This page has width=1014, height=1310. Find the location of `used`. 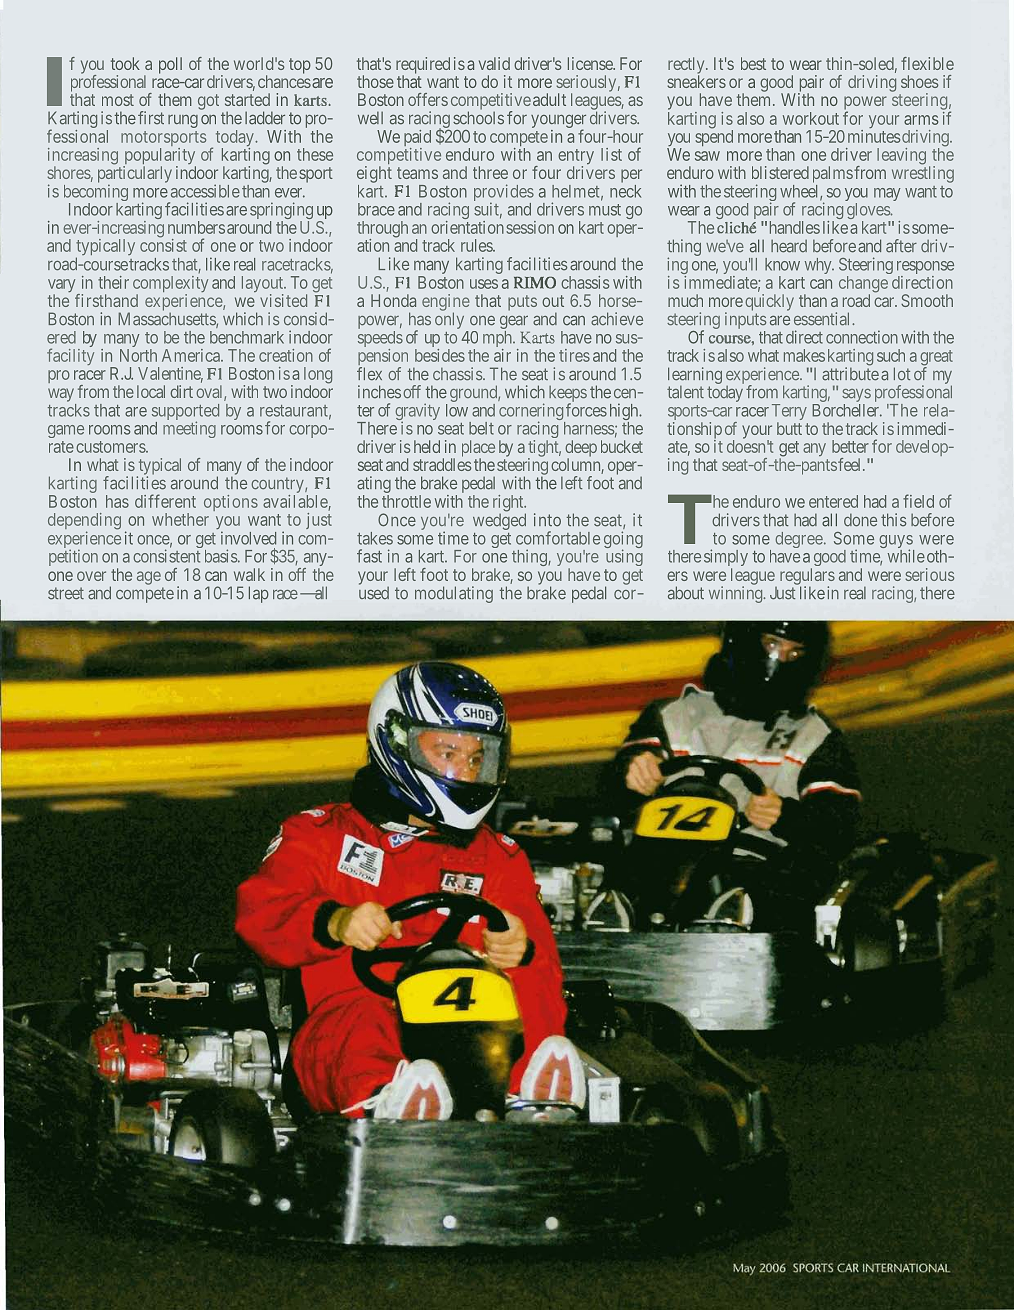

used is located at coordinates (374, 593).
